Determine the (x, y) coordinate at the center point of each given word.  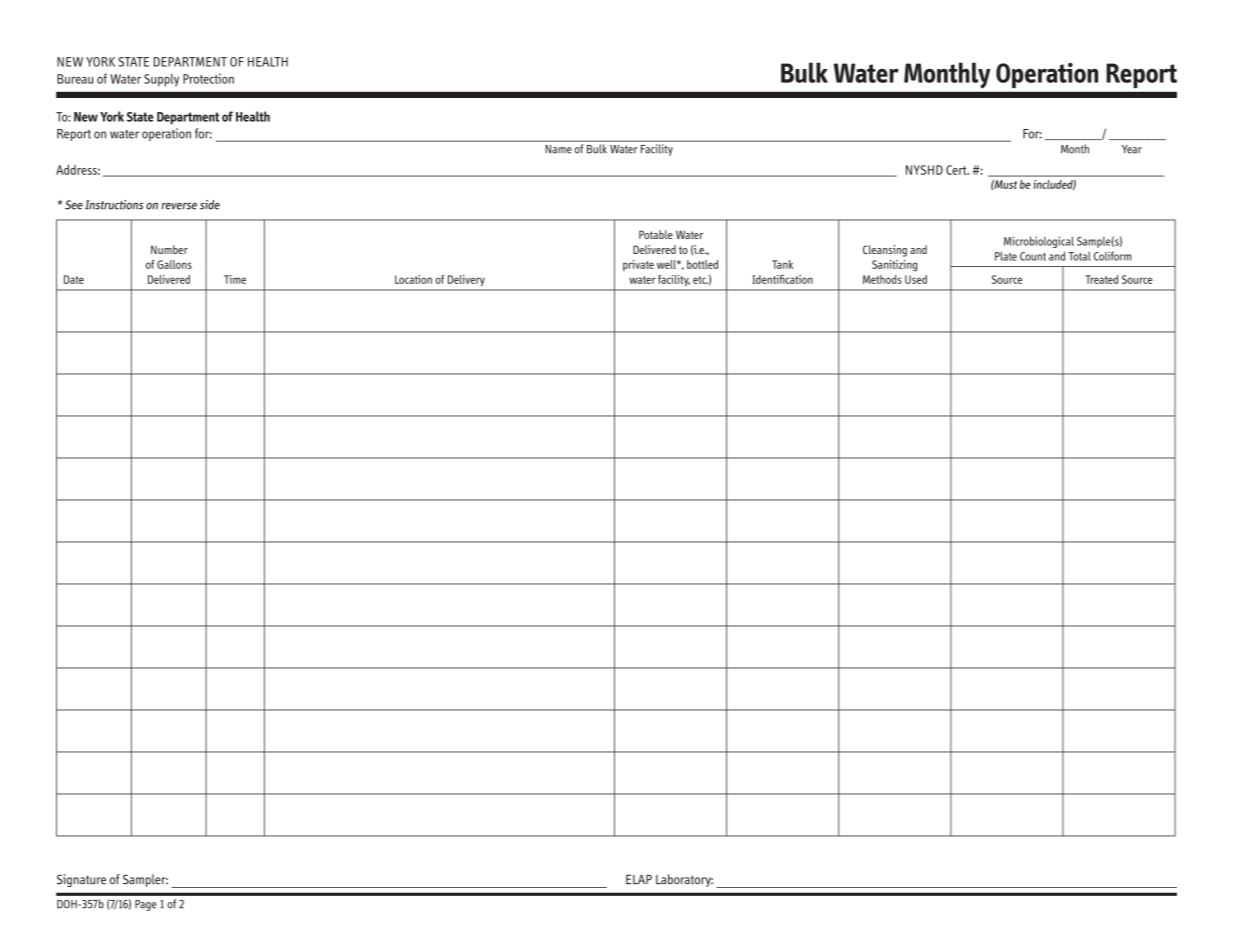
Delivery (466, 280)
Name (559, 149)
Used (916, 279)
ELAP (639, 879)
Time (235, 279)
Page (145, 905)
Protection (208, 78)
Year (1132, 149)
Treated (1101, 279)
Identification (782, 279)
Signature (81, 880)
